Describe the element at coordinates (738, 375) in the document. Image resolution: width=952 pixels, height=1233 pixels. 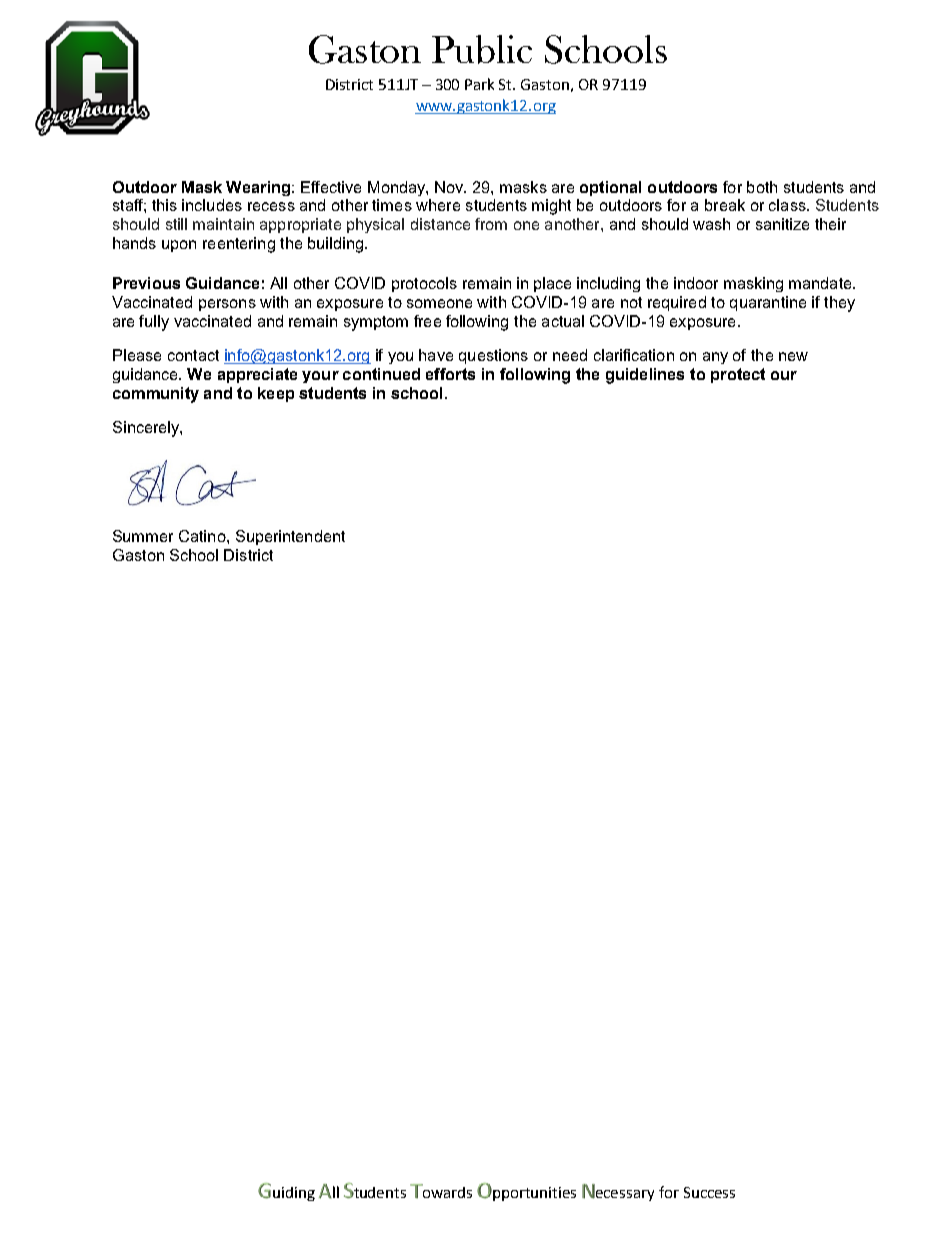
I see `protect` at that location.
